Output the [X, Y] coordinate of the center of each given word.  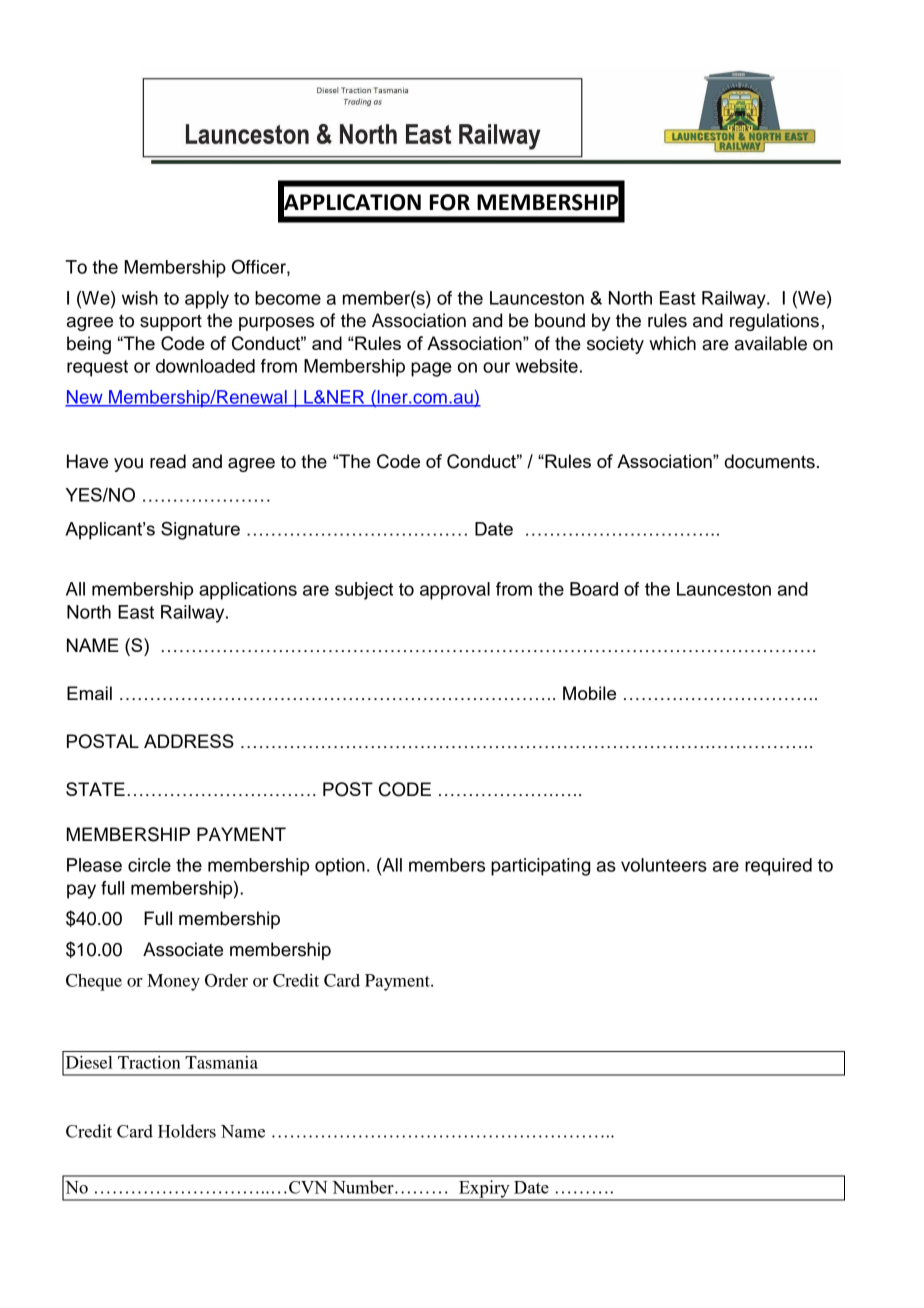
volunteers [664, 865]
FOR [450, 202]
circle [149, 865]
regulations [774, 322]
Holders [187, 1131]
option [340, 867]
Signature [200, 531]
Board [594, 589]
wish [140, 298]
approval [455, 591]
